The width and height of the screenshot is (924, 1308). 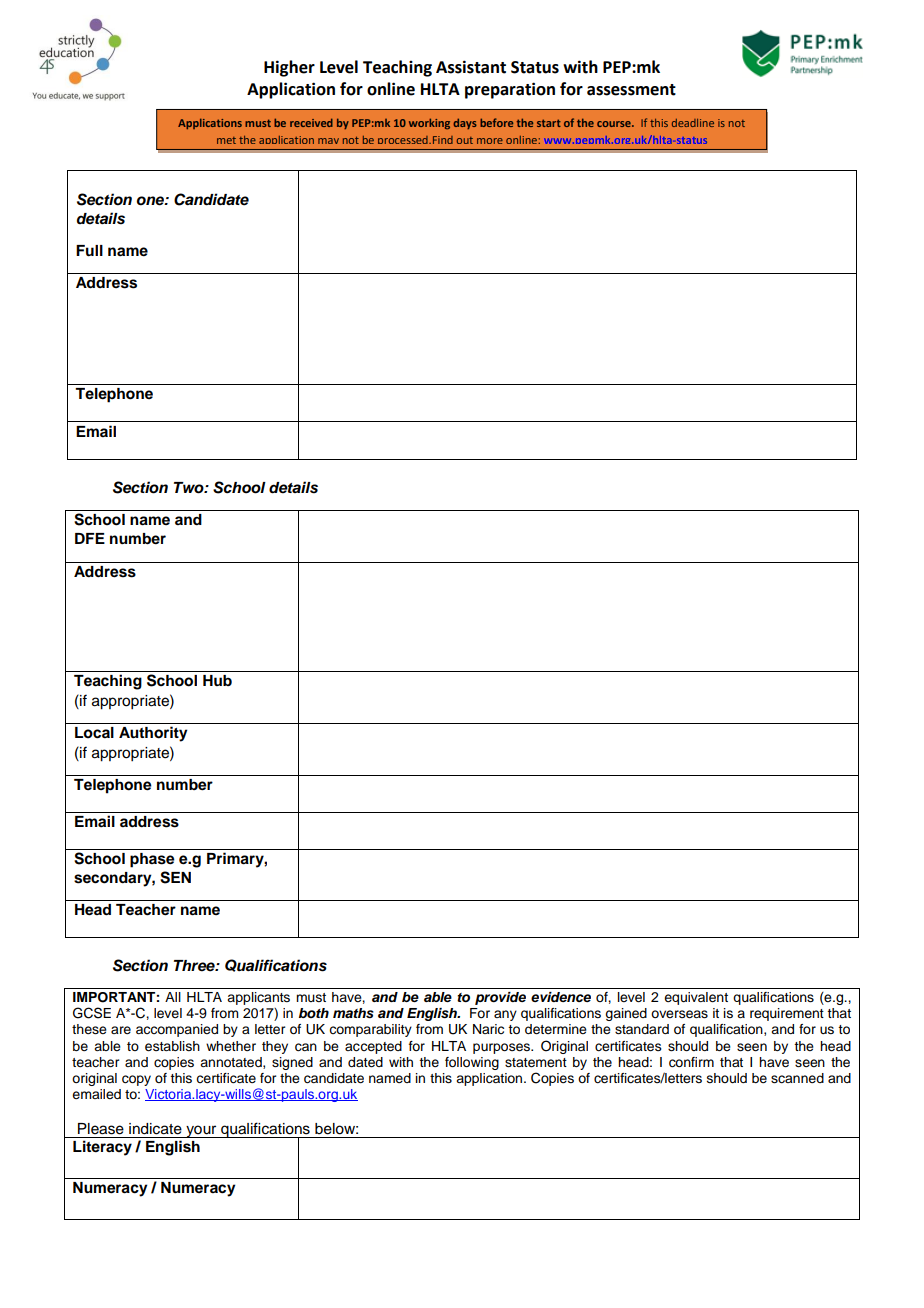 What do you see at coordinates (472, 1063) in the screenshot?
I see `following` at bounding box center [472, 1063].
